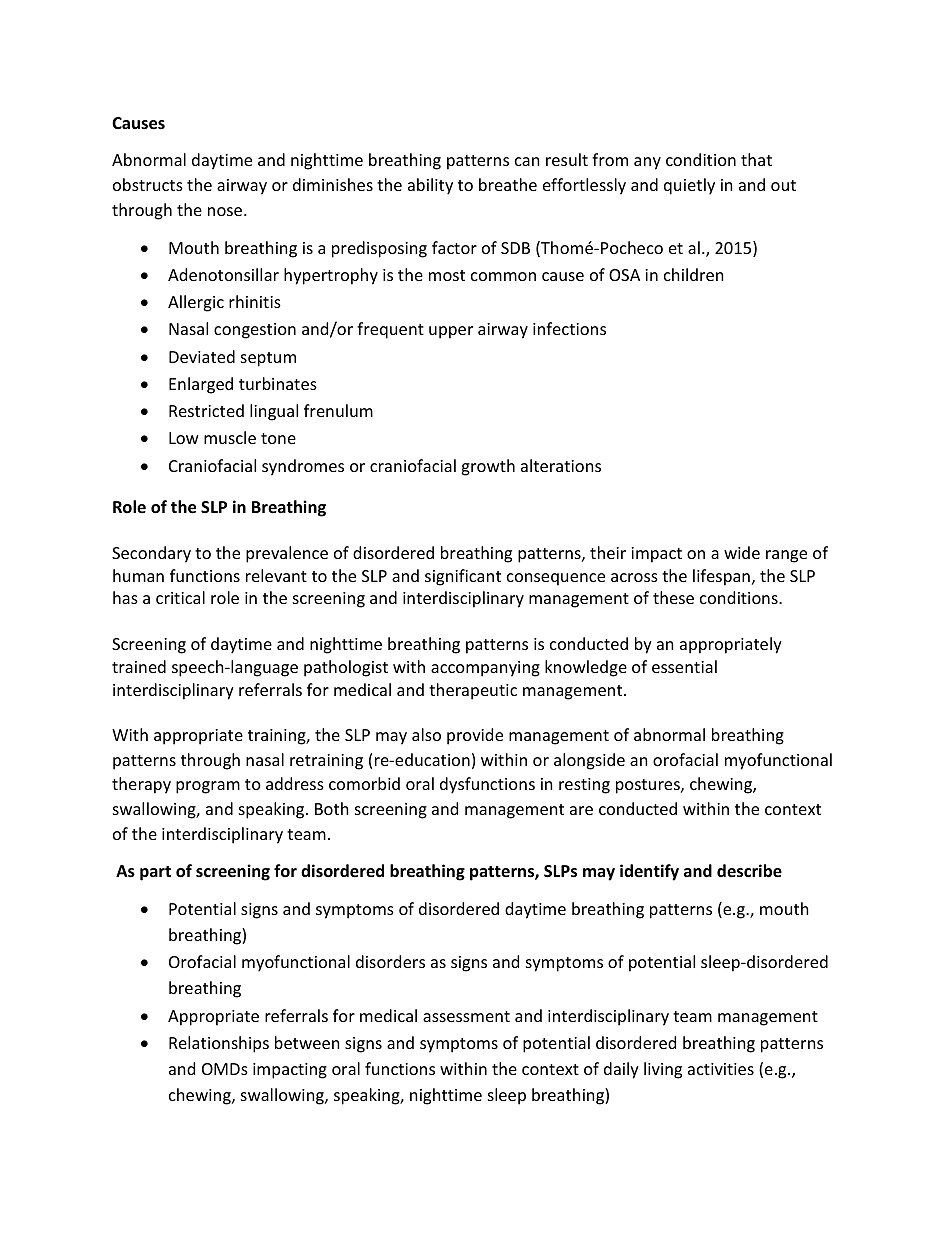 The image size is (952, 1233). I want to click on ability, so click(430, 186).
